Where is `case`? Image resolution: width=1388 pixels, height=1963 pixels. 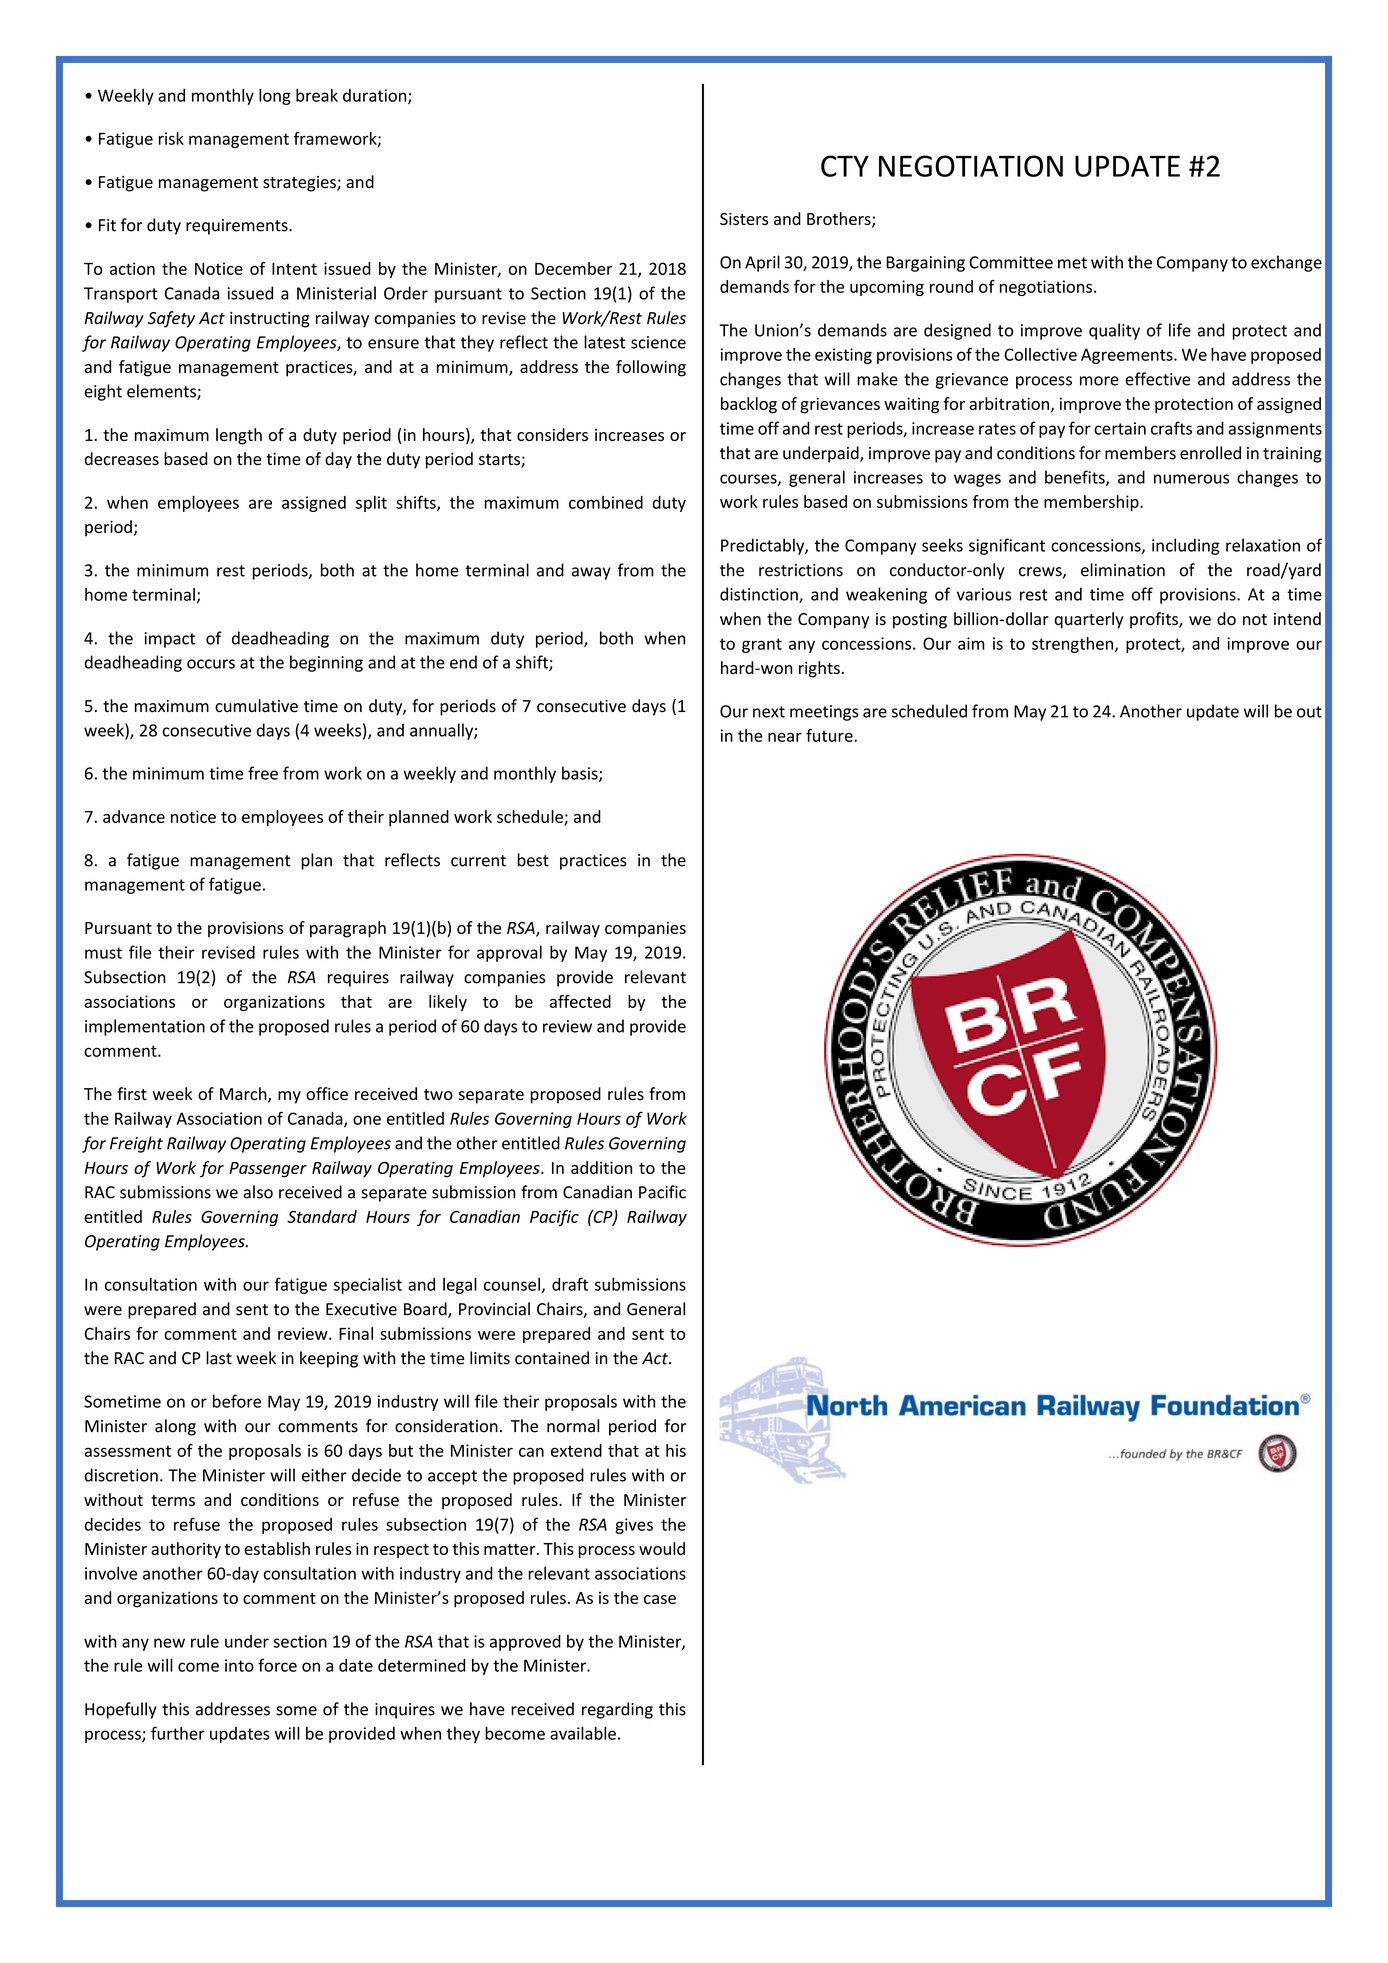 case is located at coordinates (660, 1599).
